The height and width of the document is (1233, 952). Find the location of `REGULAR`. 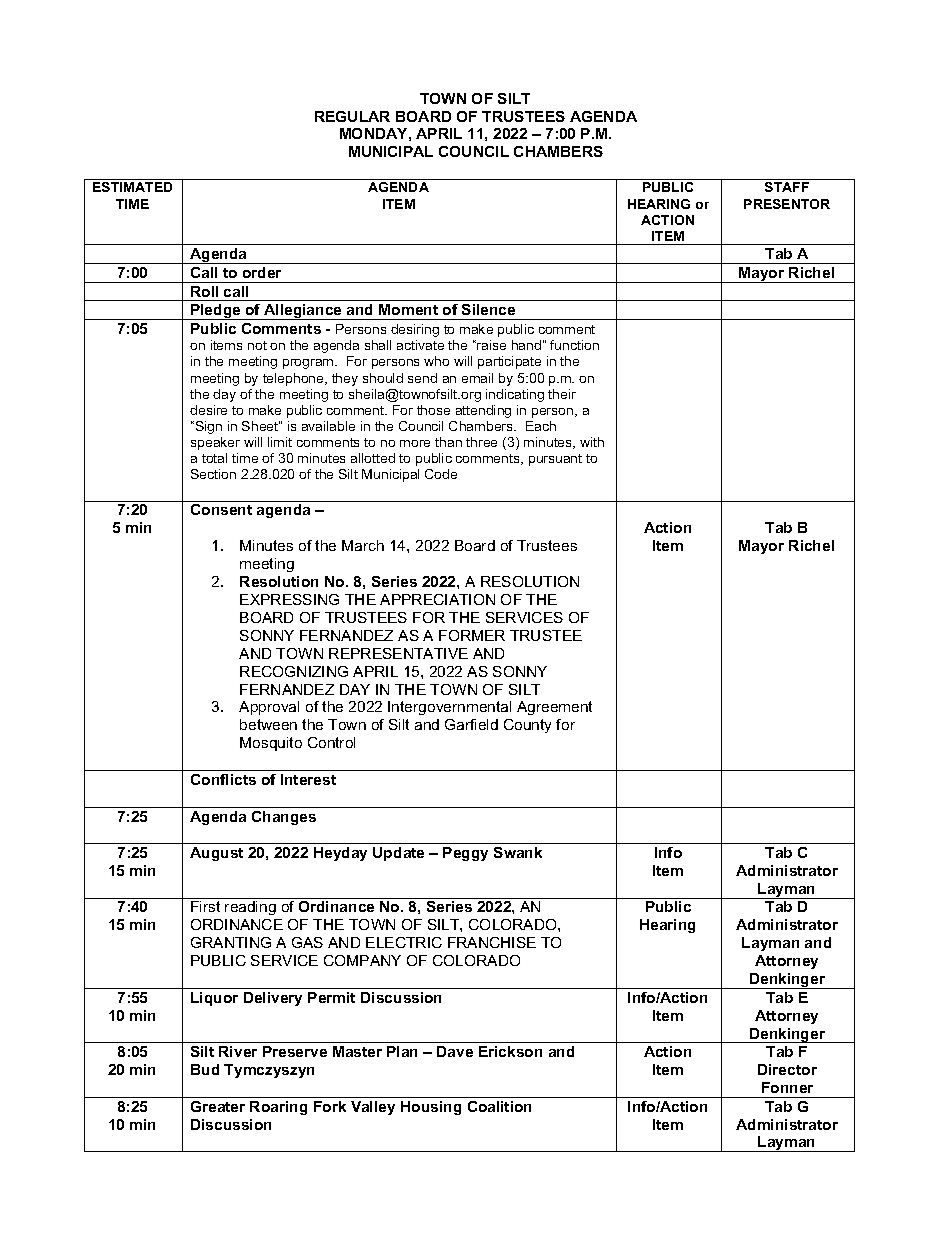

REGULAR is located at coordinates (352, 116).
